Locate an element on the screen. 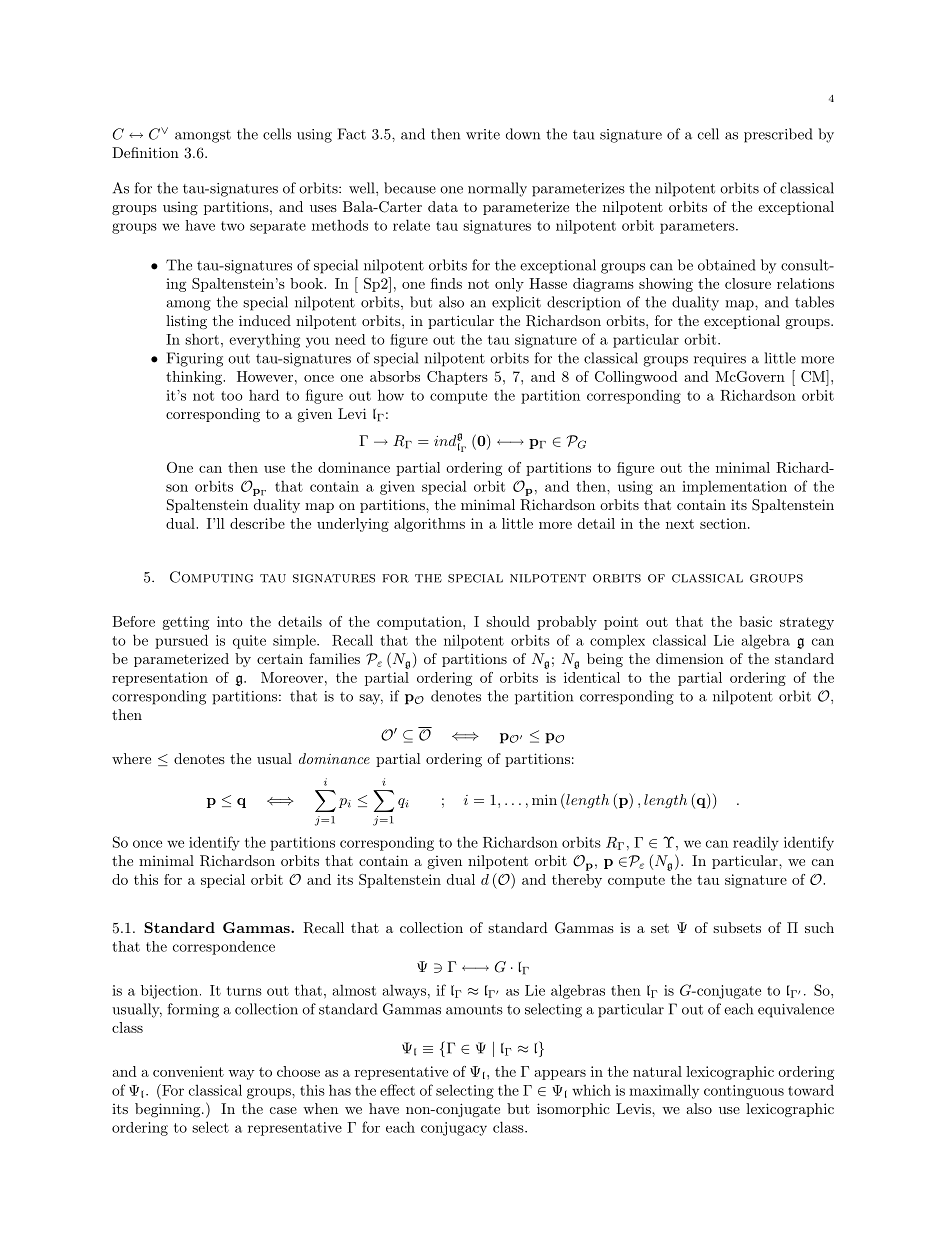 This screenshot has width=952, height=1233. into is located at coordinates (230, 621).
